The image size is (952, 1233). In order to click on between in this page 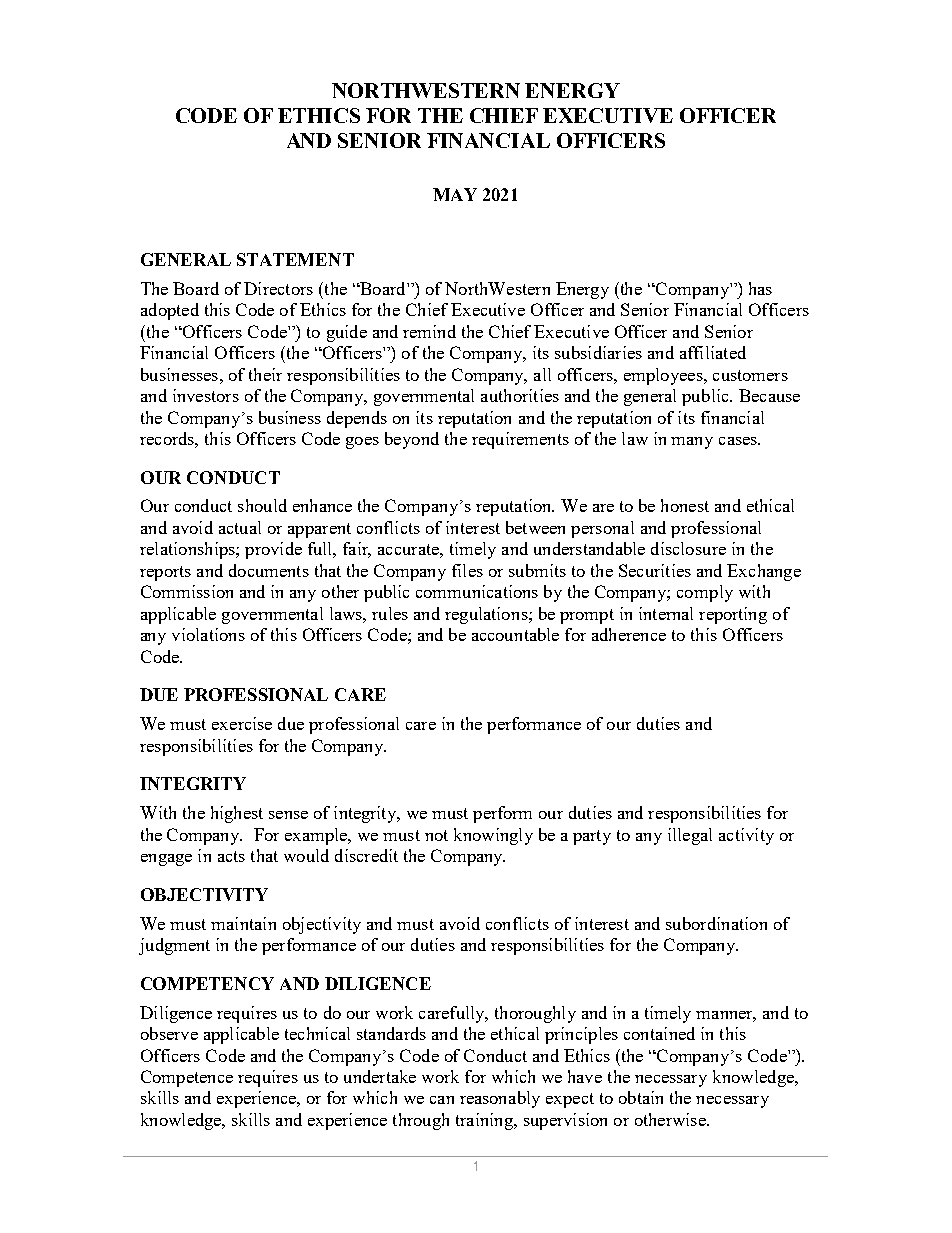, I will do `click(535, 527)`.
